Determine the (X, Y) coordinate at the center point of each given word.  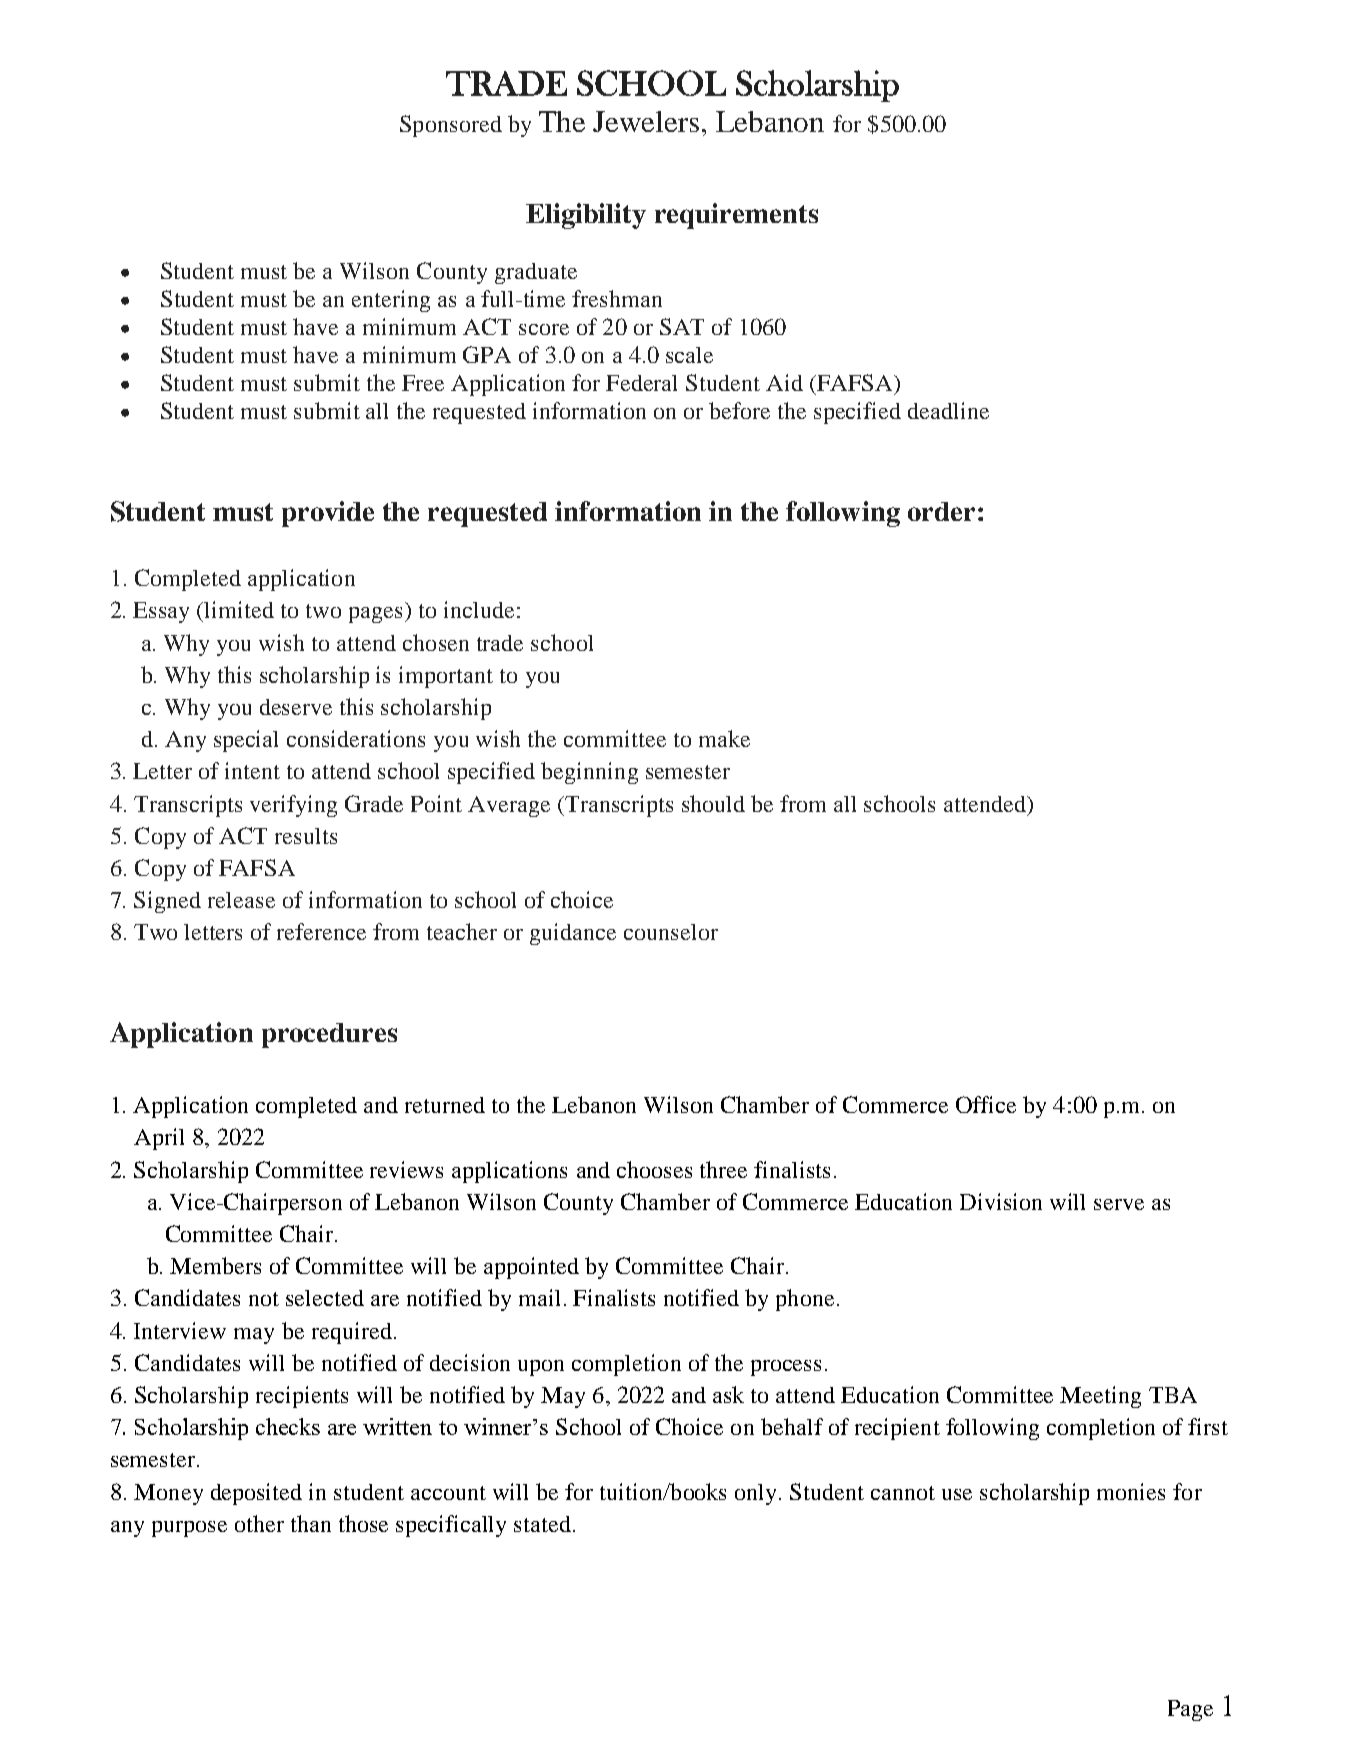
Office (986, 1104)
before (739, 410)
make (724, 738)
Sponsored (451, 126)
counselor (671, 932)
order (941, 511)
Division (1001, 1201)
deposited (256, 1494)
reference (321, 931)
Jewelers (646, 121)
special (246, 741)
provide (328, 514)
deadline (948, 410)
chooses (654, 1169)
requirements (736, 216)
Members (215, 1265)
